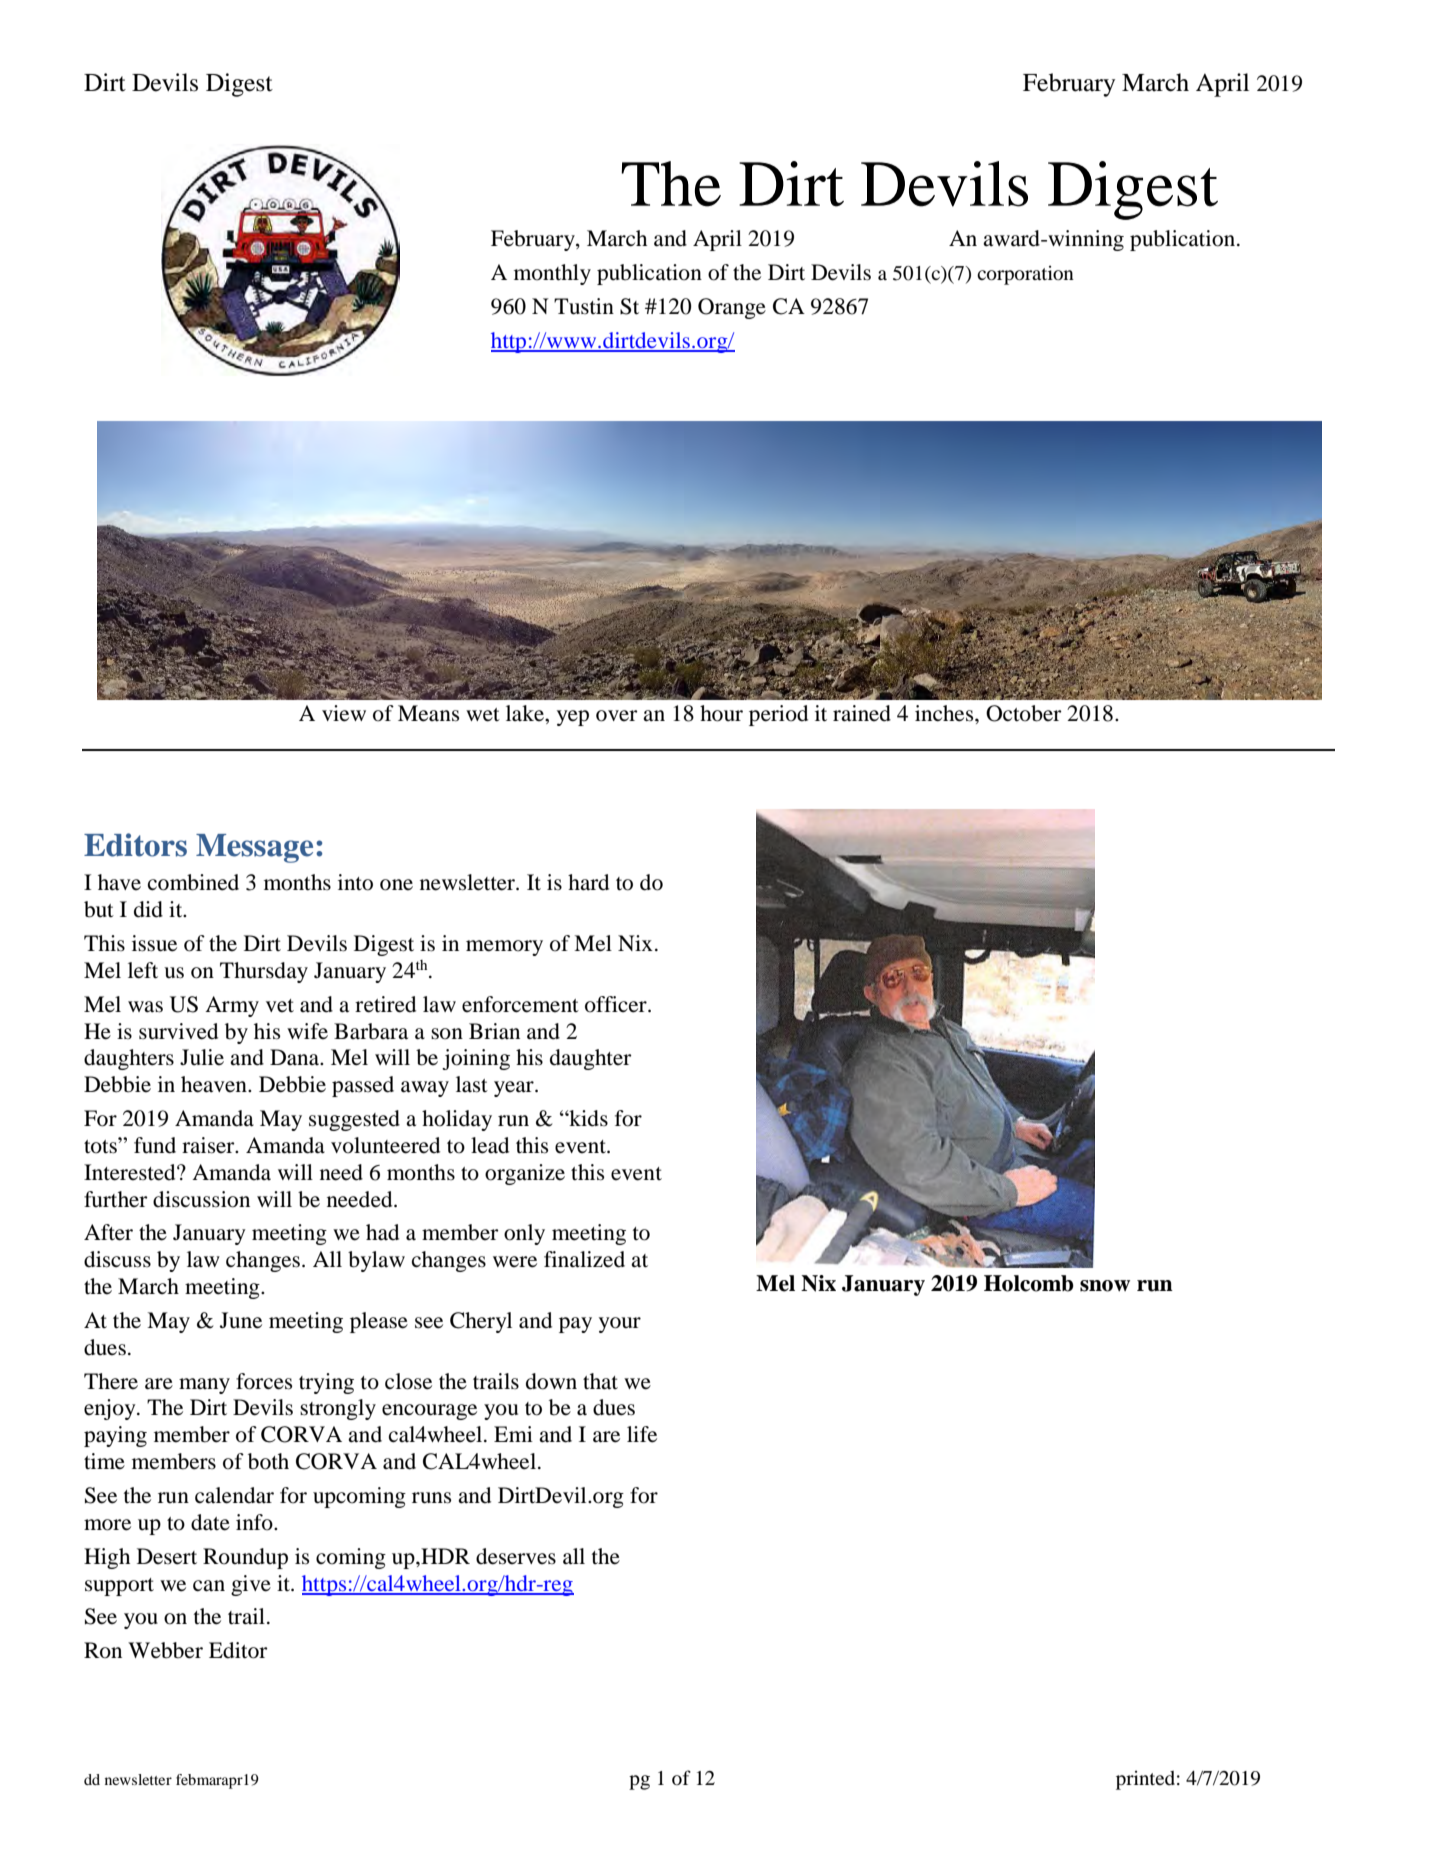 The width and height of the image is (1429, 1849). Describe the element at coordinates (1105, 1286) in the image. I see `snow` at that location.
